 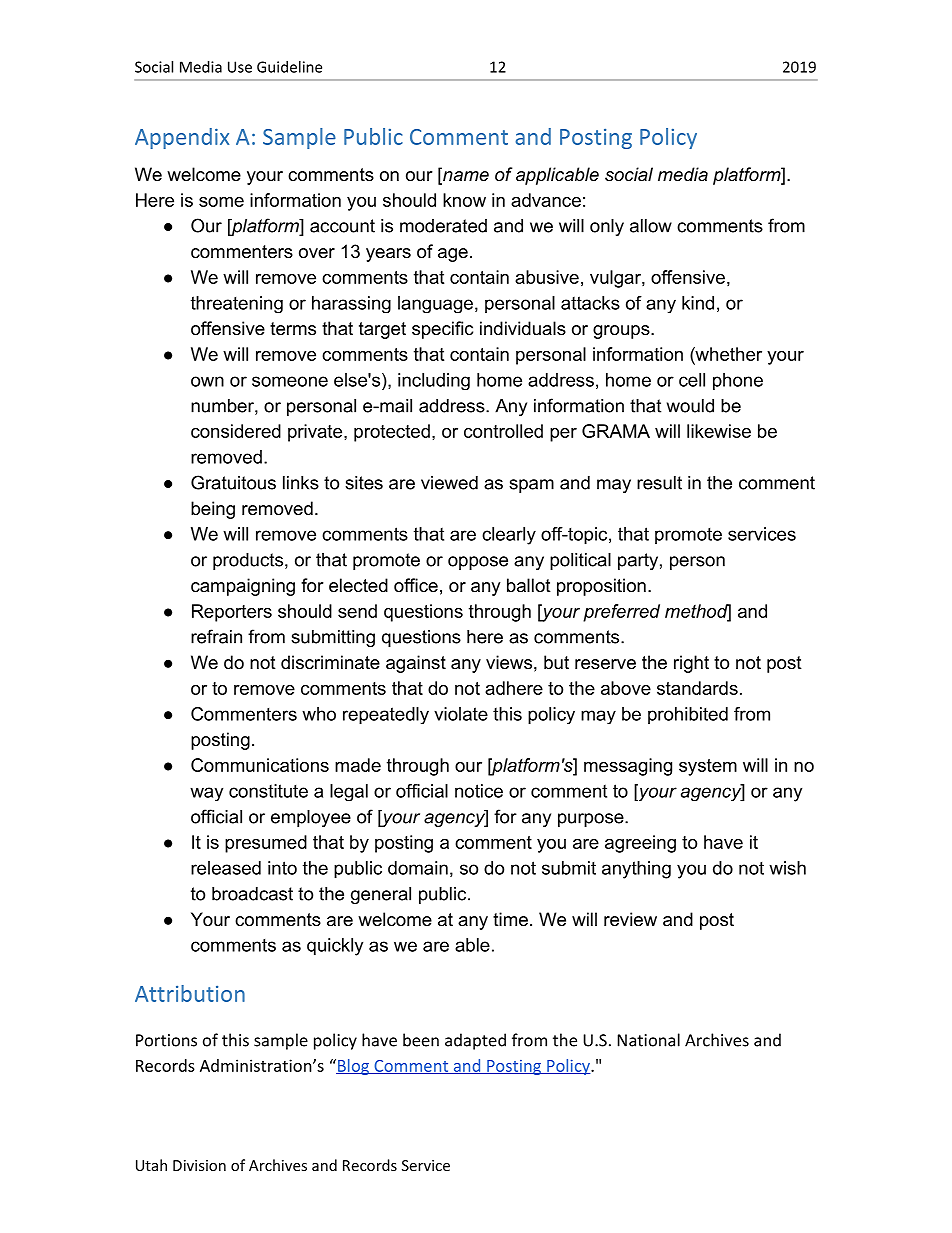 I want to click on Division, so click(x=199, y=1165).
